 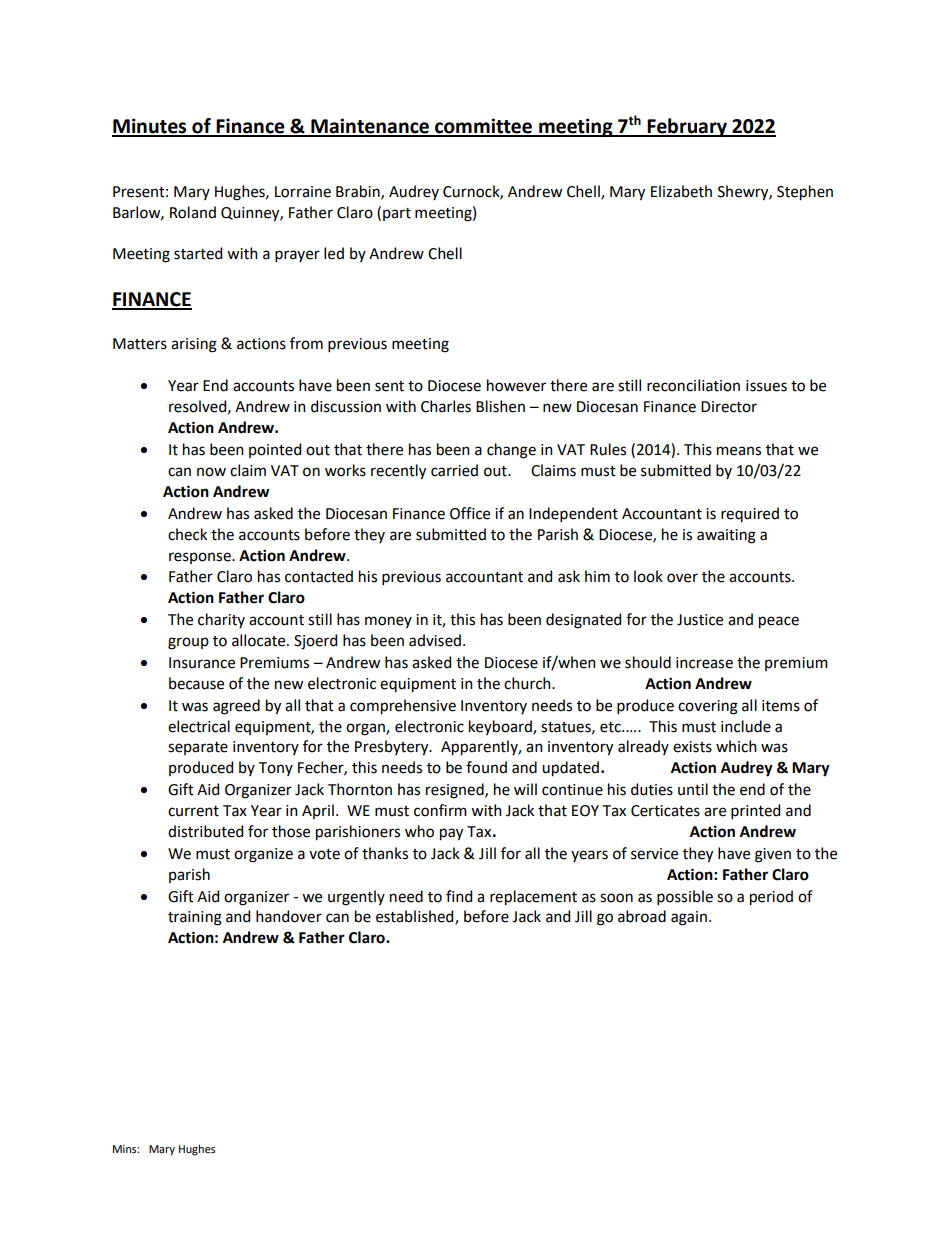 What do you see at coordinates (397, 214) in the document?
I see `part` at bounding box center [397, 214].
